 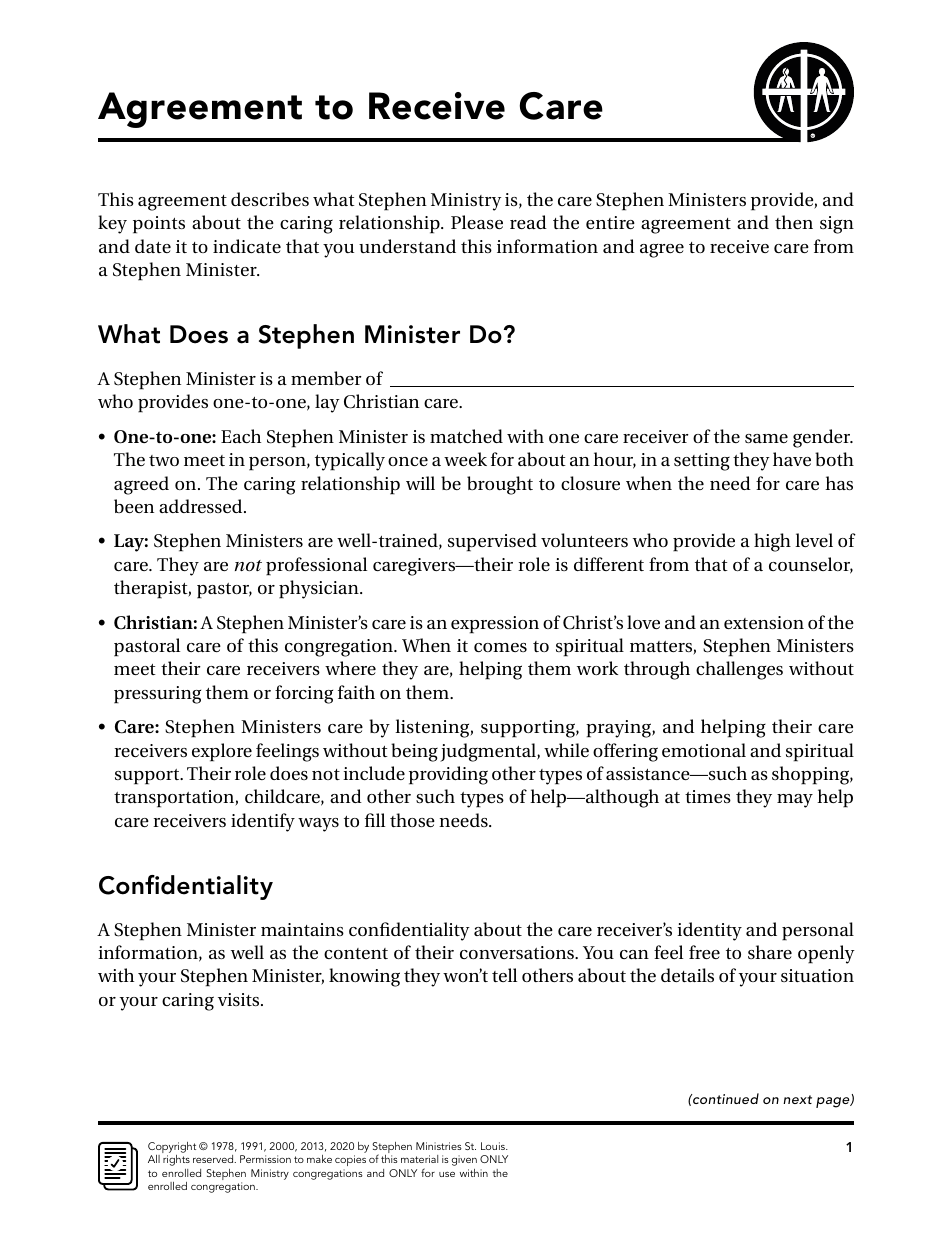 I want to click on reserved, so click(x=214, y=1159).
